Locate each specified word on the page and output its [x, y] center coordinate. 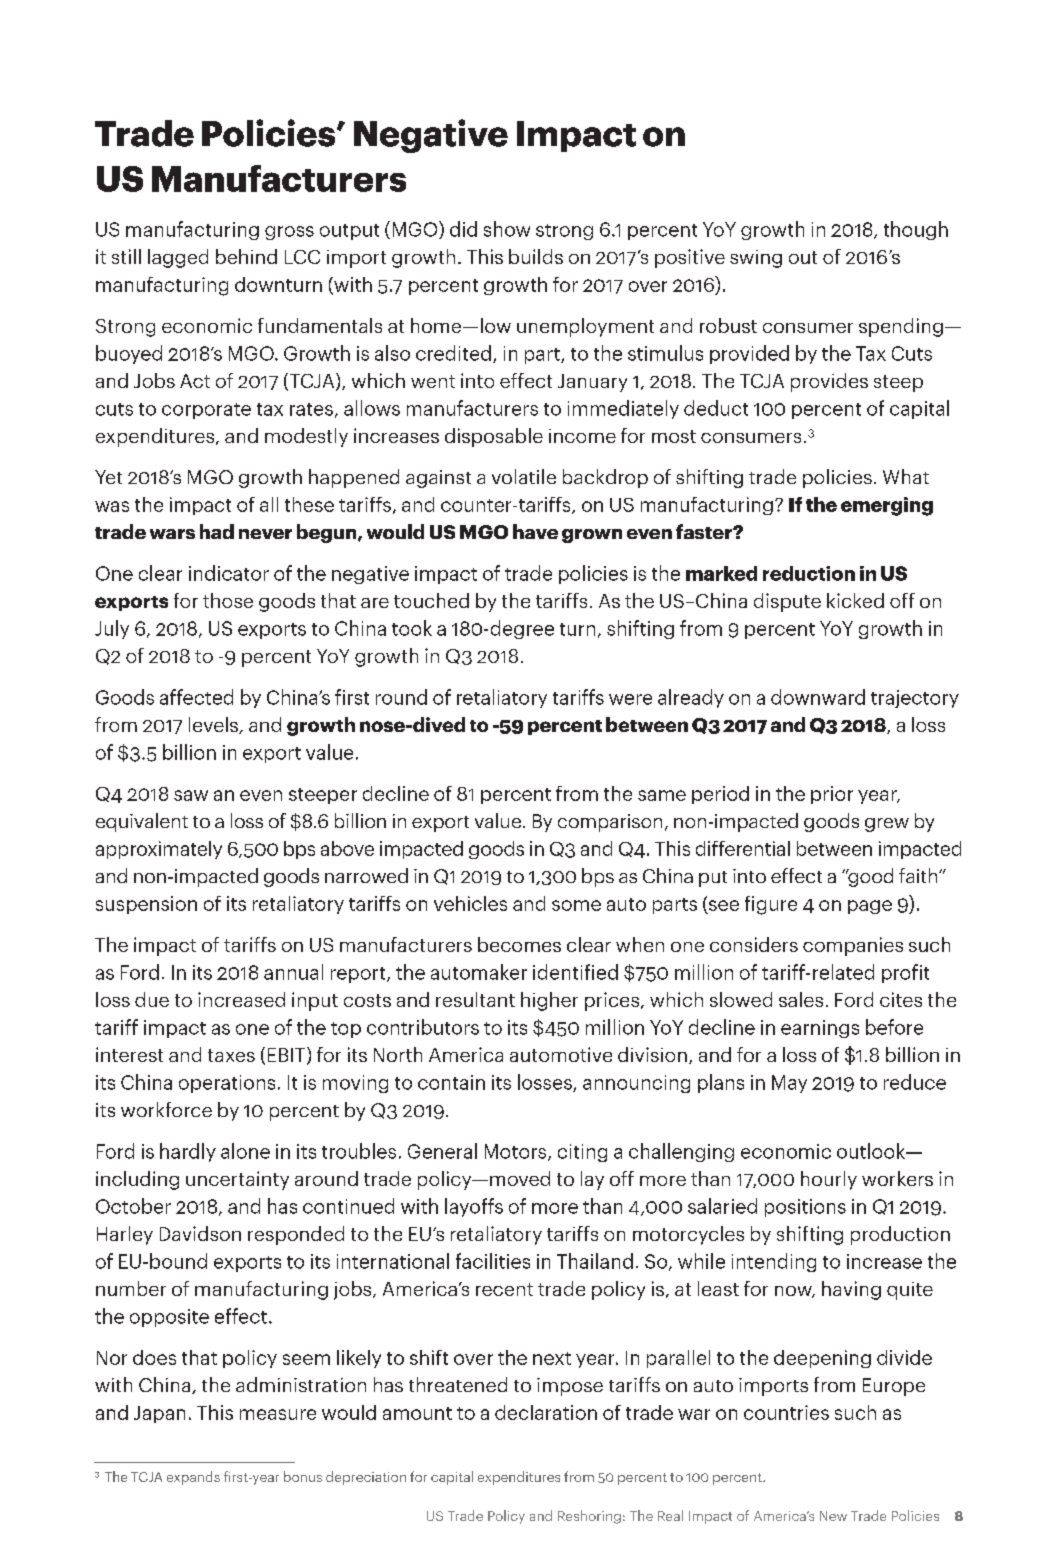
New [833, 1516]
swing [756, 259]
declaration [546, 1412]
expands [193, 1478]
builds [536, 256]
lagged [178, 258]
